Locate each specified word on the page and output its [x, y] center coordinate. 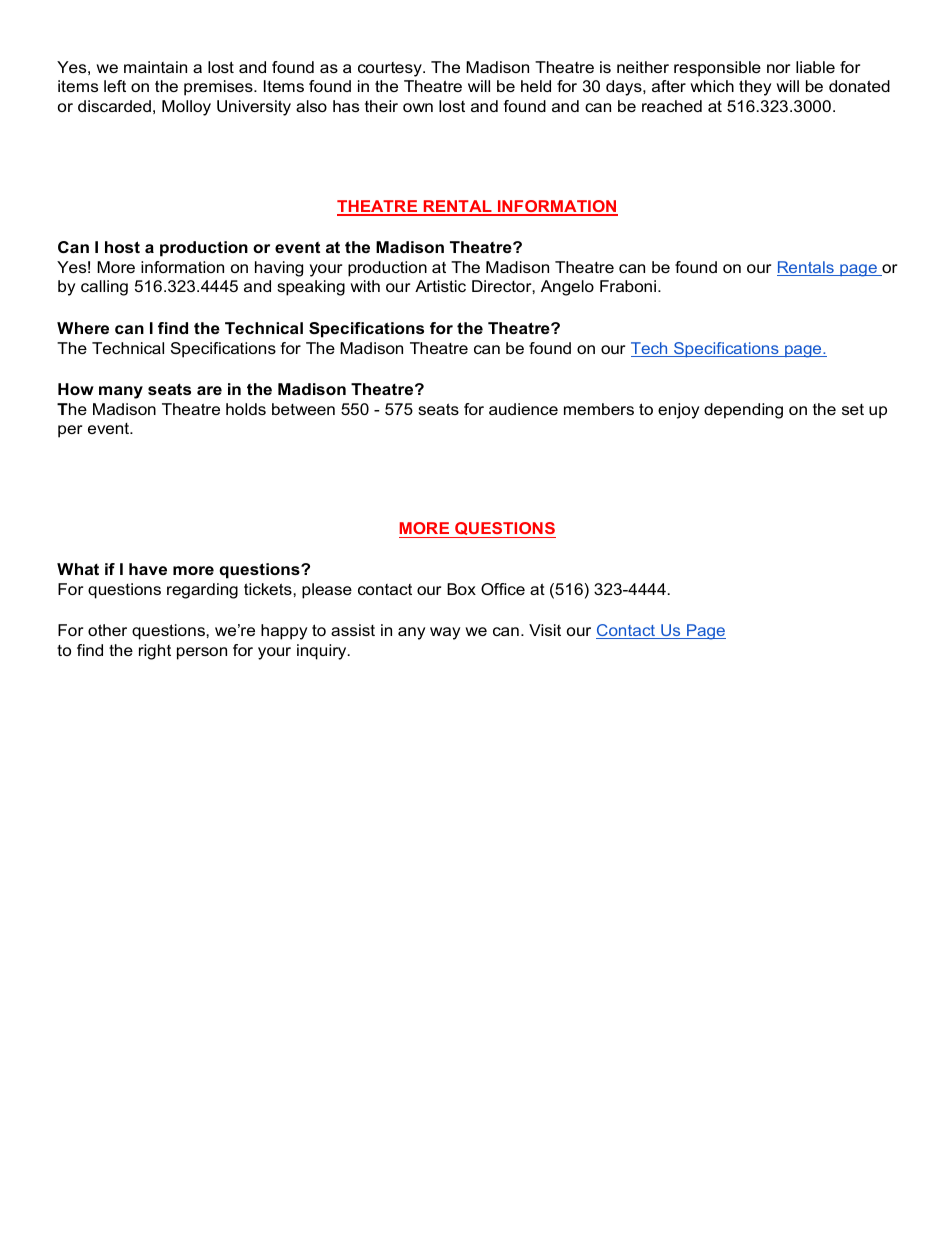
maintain [155, 67]
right [155, 652]
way [445, 633]
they [755, 88]
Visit [545, 630]
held [536, 86]
